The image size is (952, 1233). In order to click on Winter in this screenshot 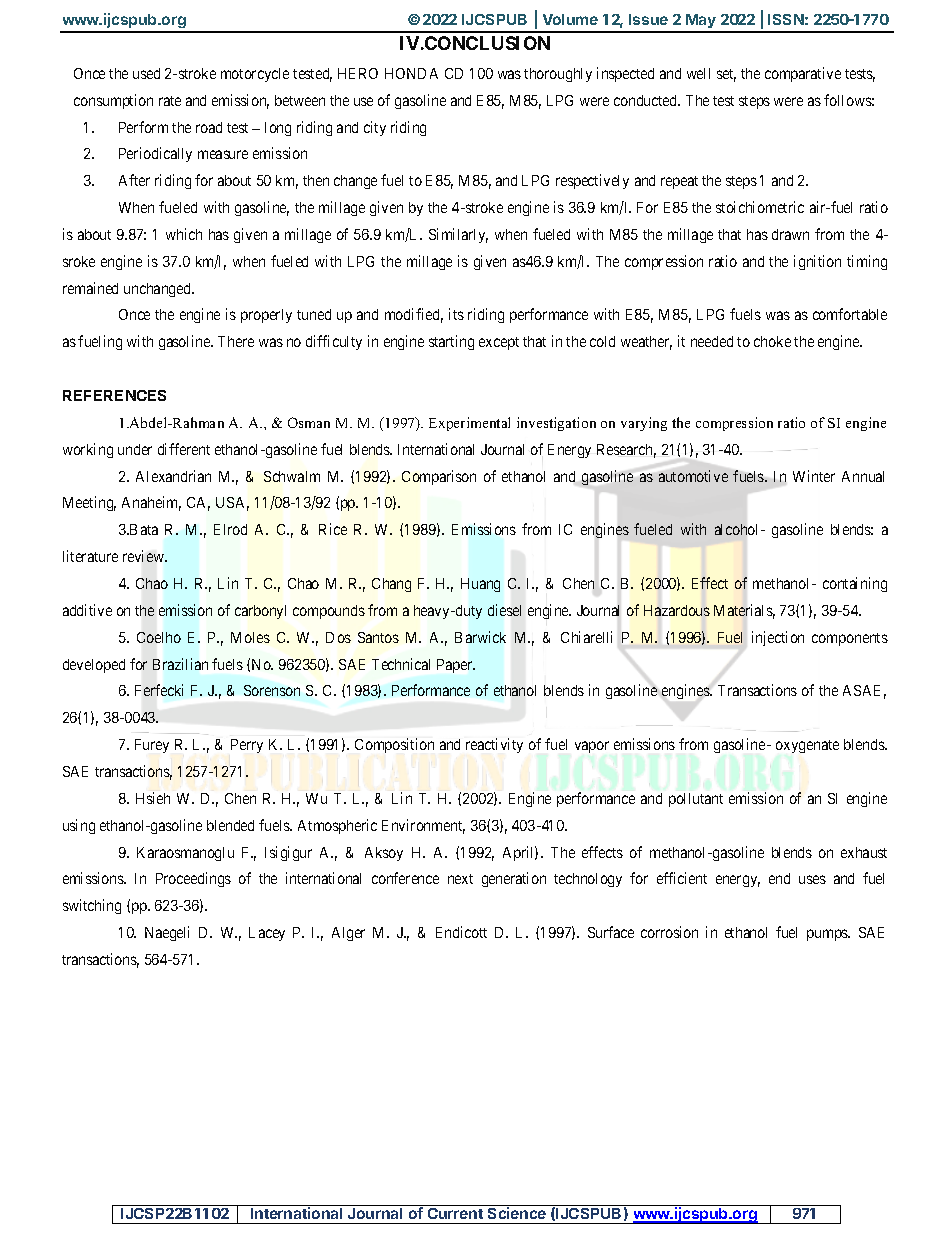, I will do `click(814, 476)`.
